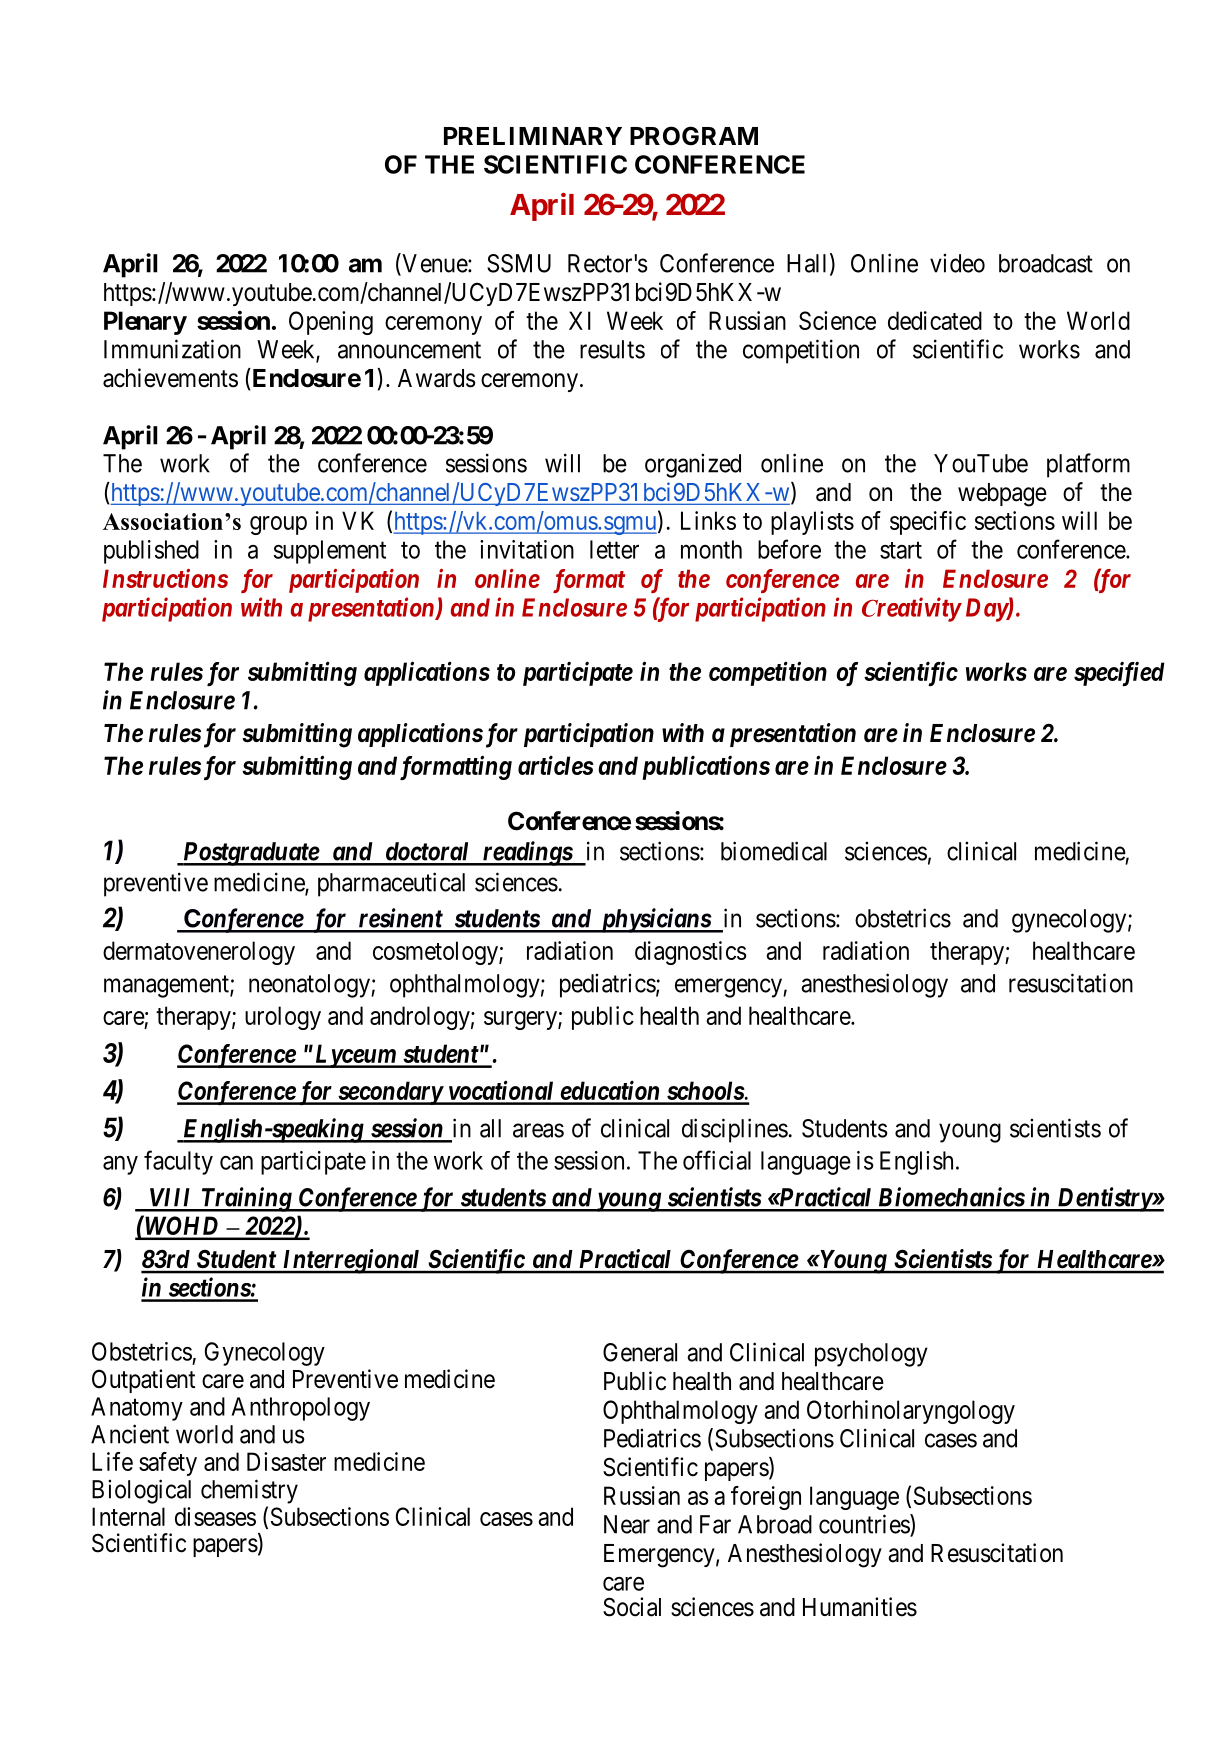  What do you see at coordinates (957, 263) in the page?
I see `video` at bounding box center [957, 263].
